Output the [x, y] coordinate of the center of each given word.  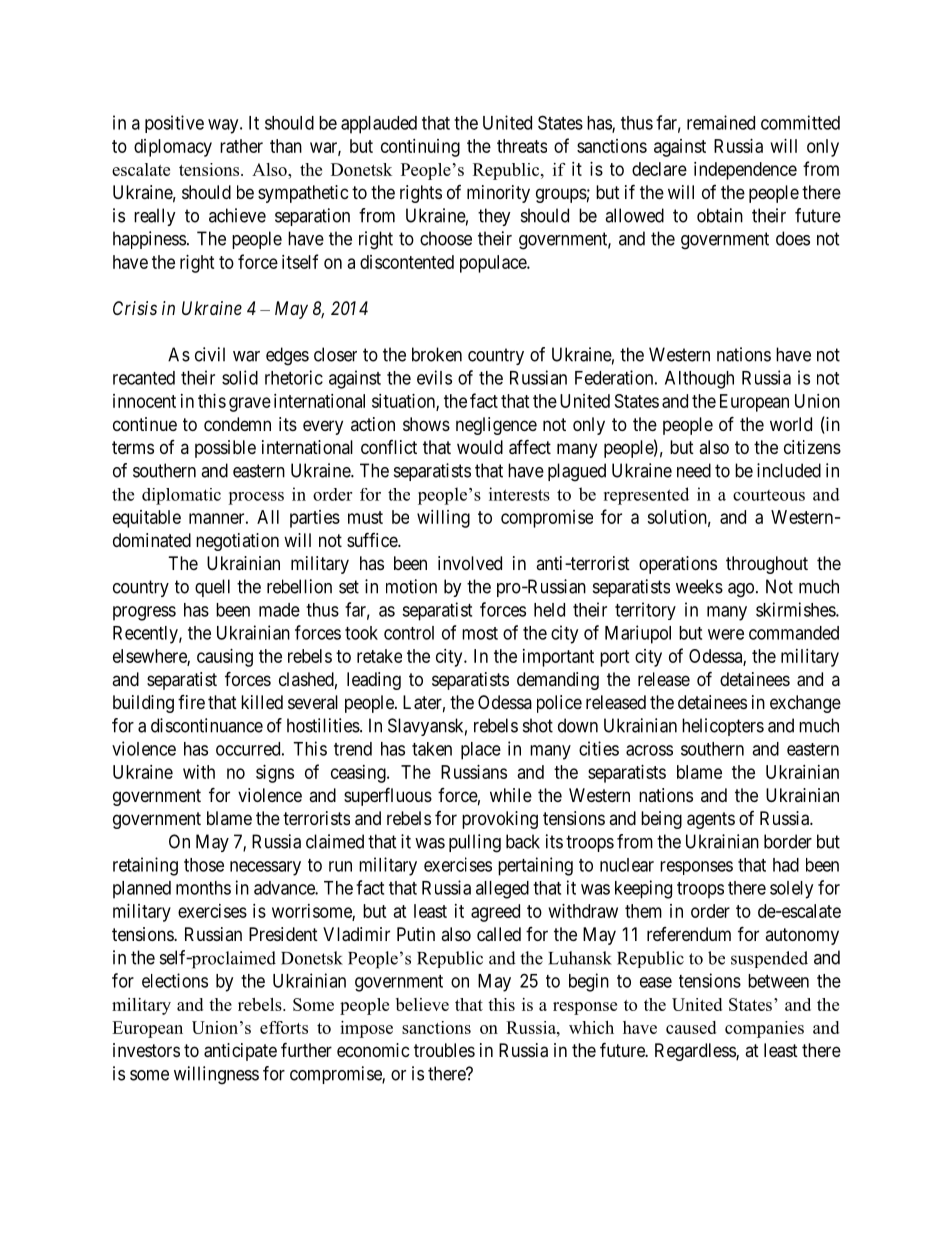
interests [519, 494]
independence [745, 171]
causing [225, 658]
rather [241, 146]
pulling [475, 843]
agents [711, 820]
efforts [284, 1027]
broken [437, 354]
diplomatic [181, 496]
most [480, 633]
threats [522, 146]
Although [699, 380]
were [726, 634]
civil [210, 354]
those [204, 865]
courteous [769, 495]
